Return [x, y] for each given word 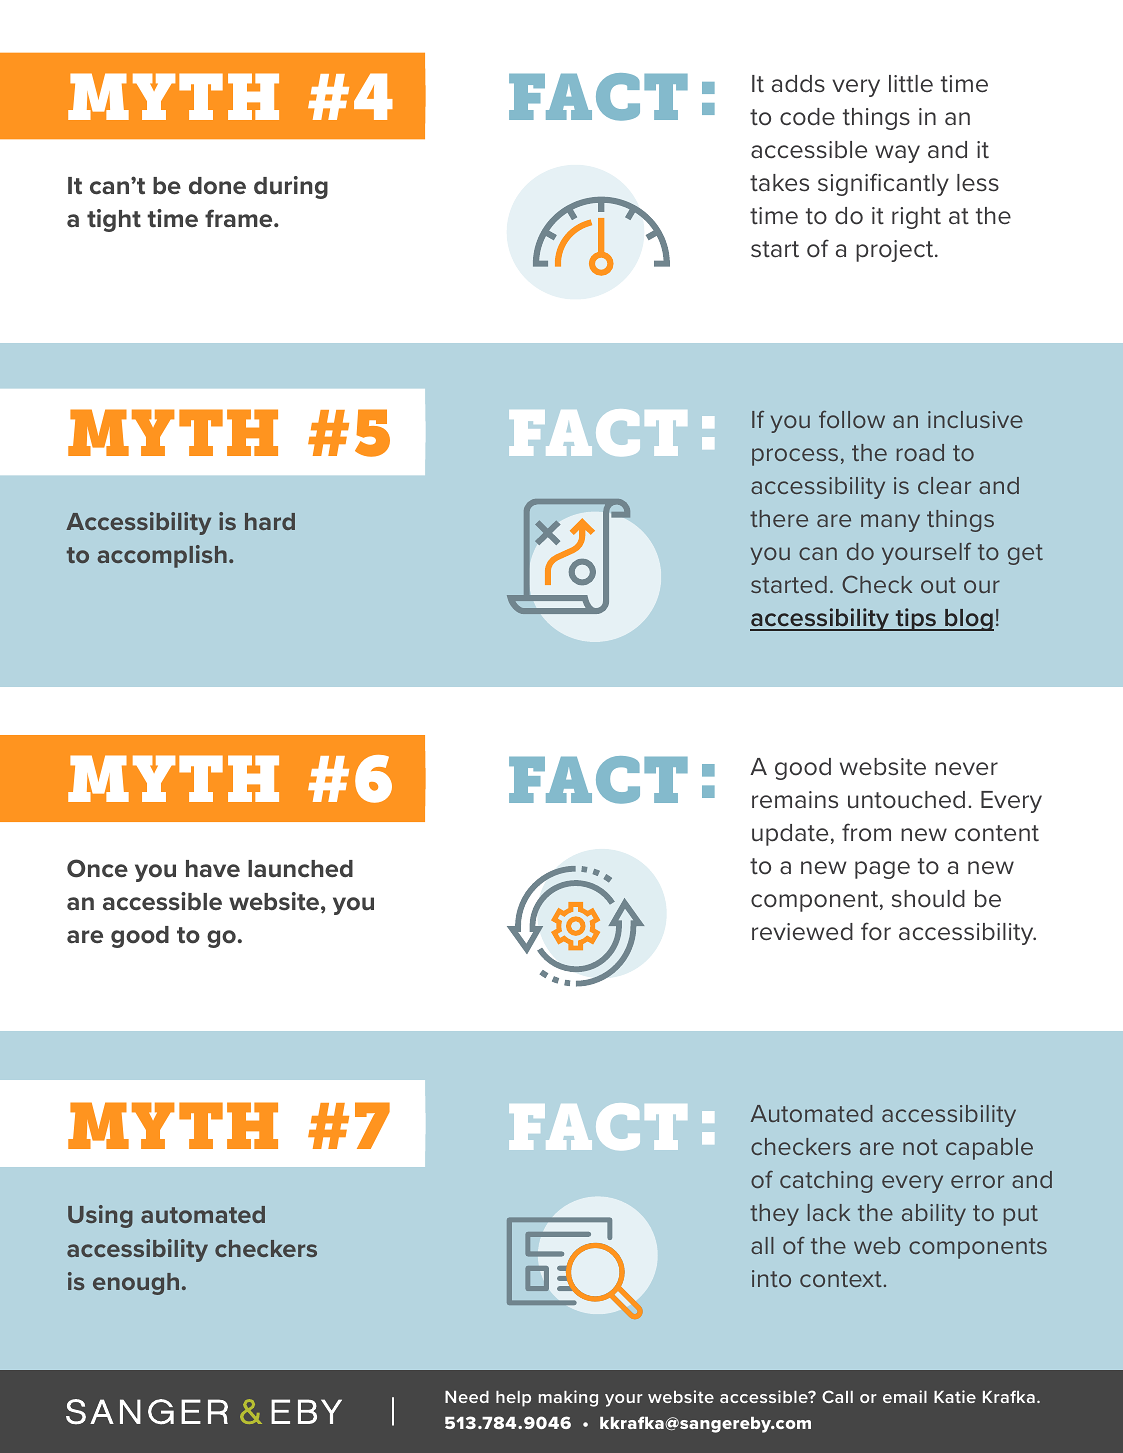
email [905, 1396]
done [217, 186]
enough [136, 1284]
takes [779, 183]
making [568, 1398]
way [897, 154]
